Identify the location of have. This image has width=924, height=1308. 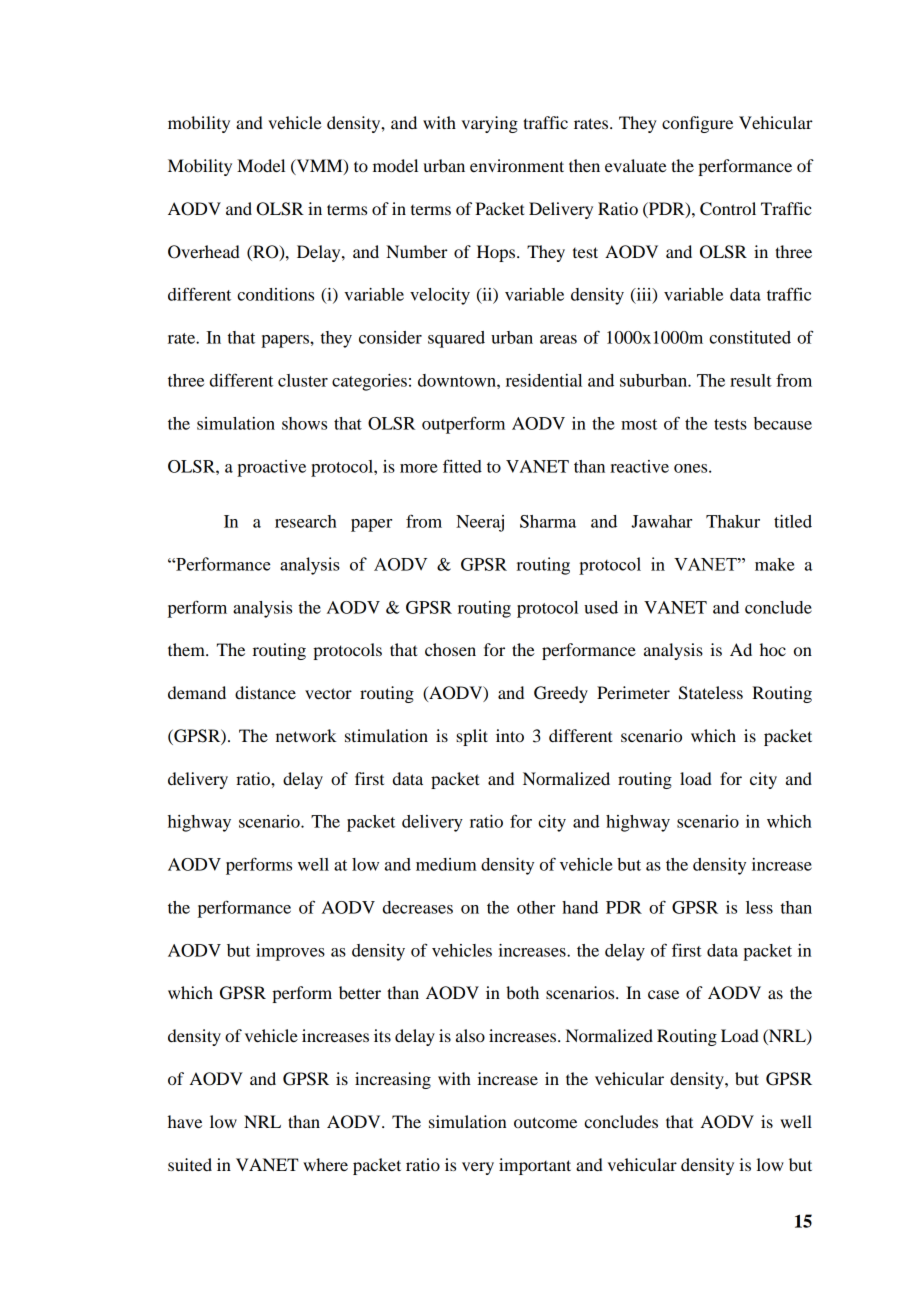
(185, 1121).
